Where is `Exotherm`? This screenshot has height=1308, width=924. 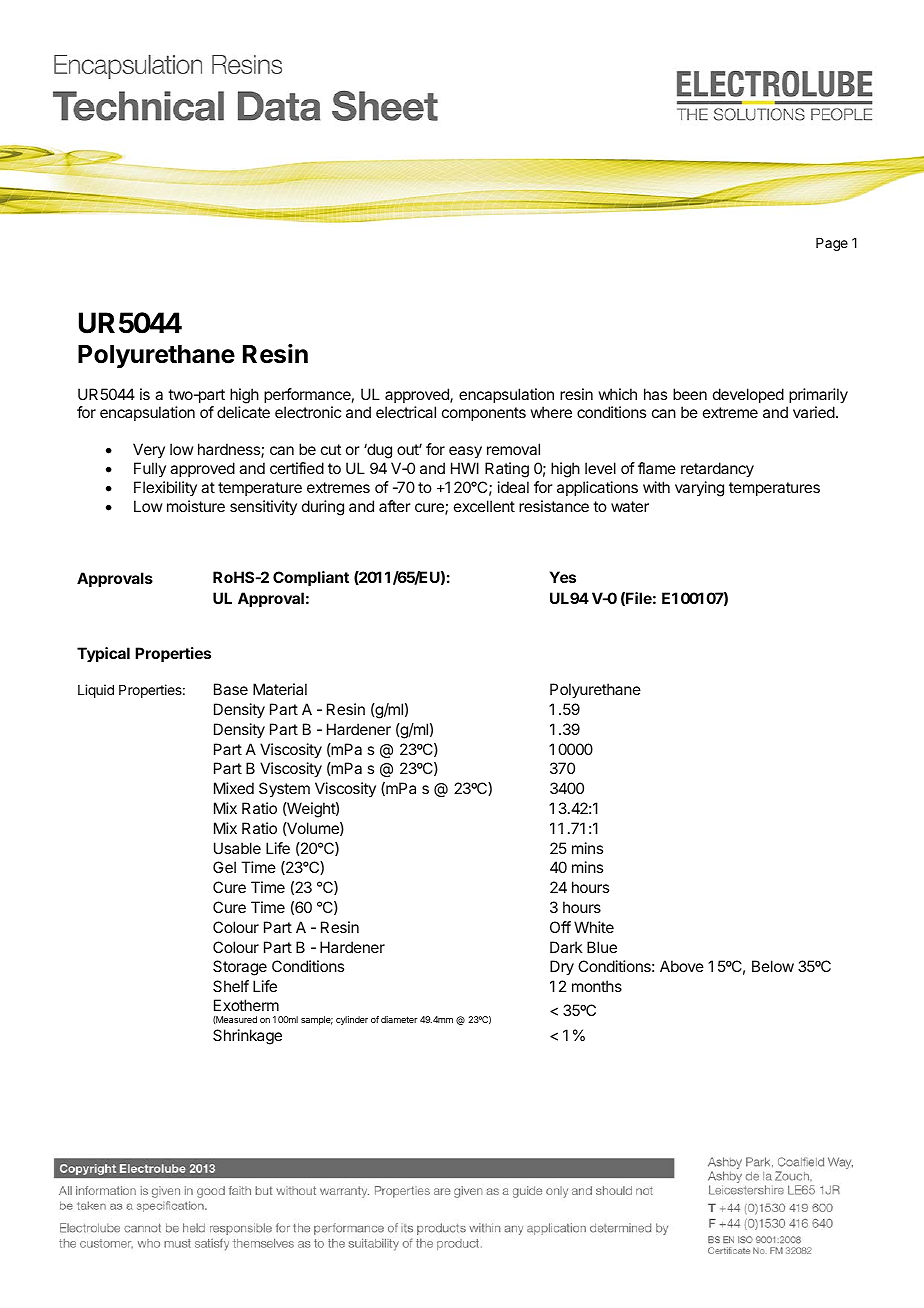
Exotherm is located at coordinates (246, 1005).
